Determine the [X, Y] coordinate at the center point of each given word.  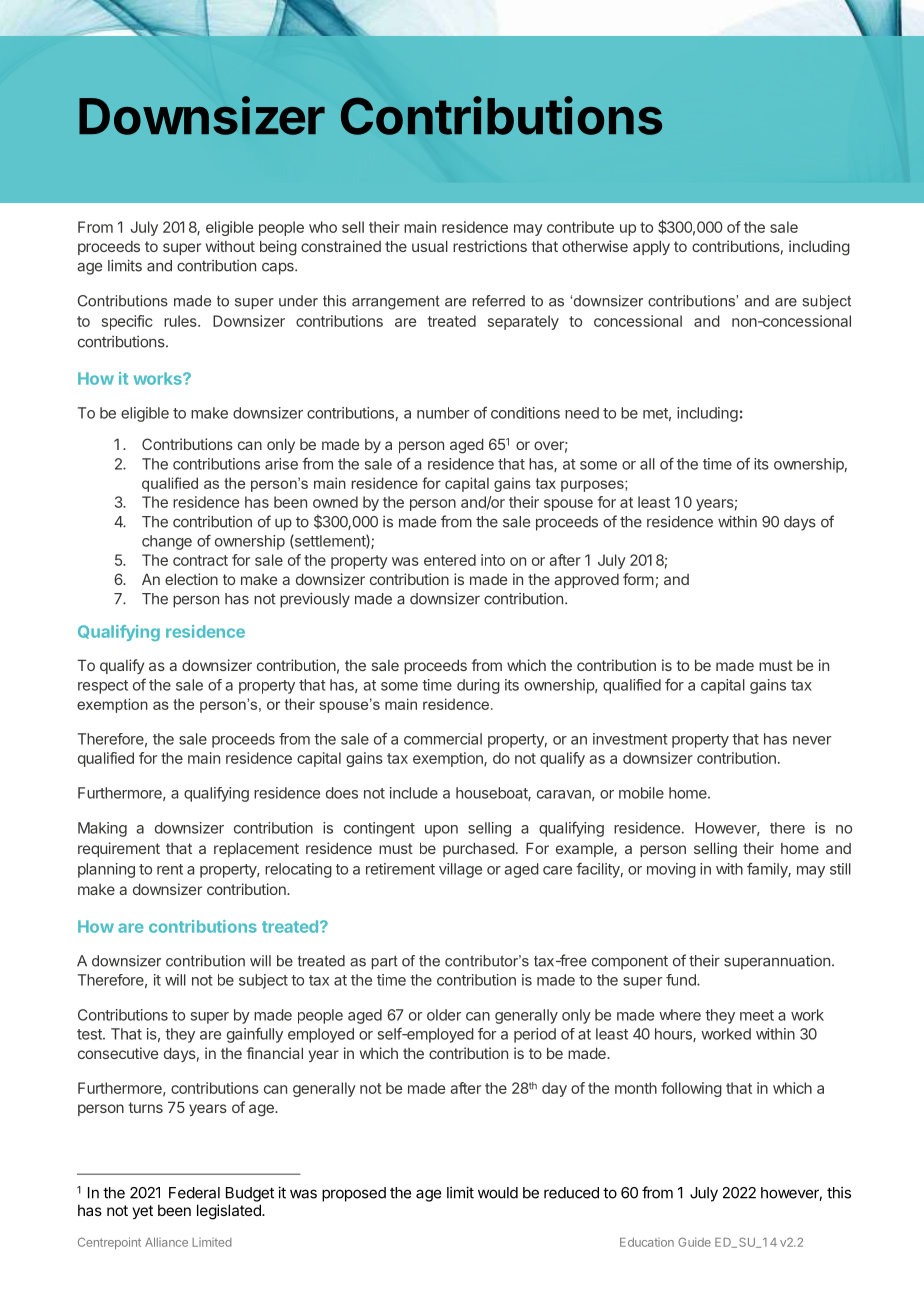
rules [181, 321]
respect [103, 687]
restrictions [490, 246]
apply [651, 247]
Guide [694, 1242]
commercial [443, 739]
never [812, 740]
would [498, 1193]
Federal [194, 1193]
